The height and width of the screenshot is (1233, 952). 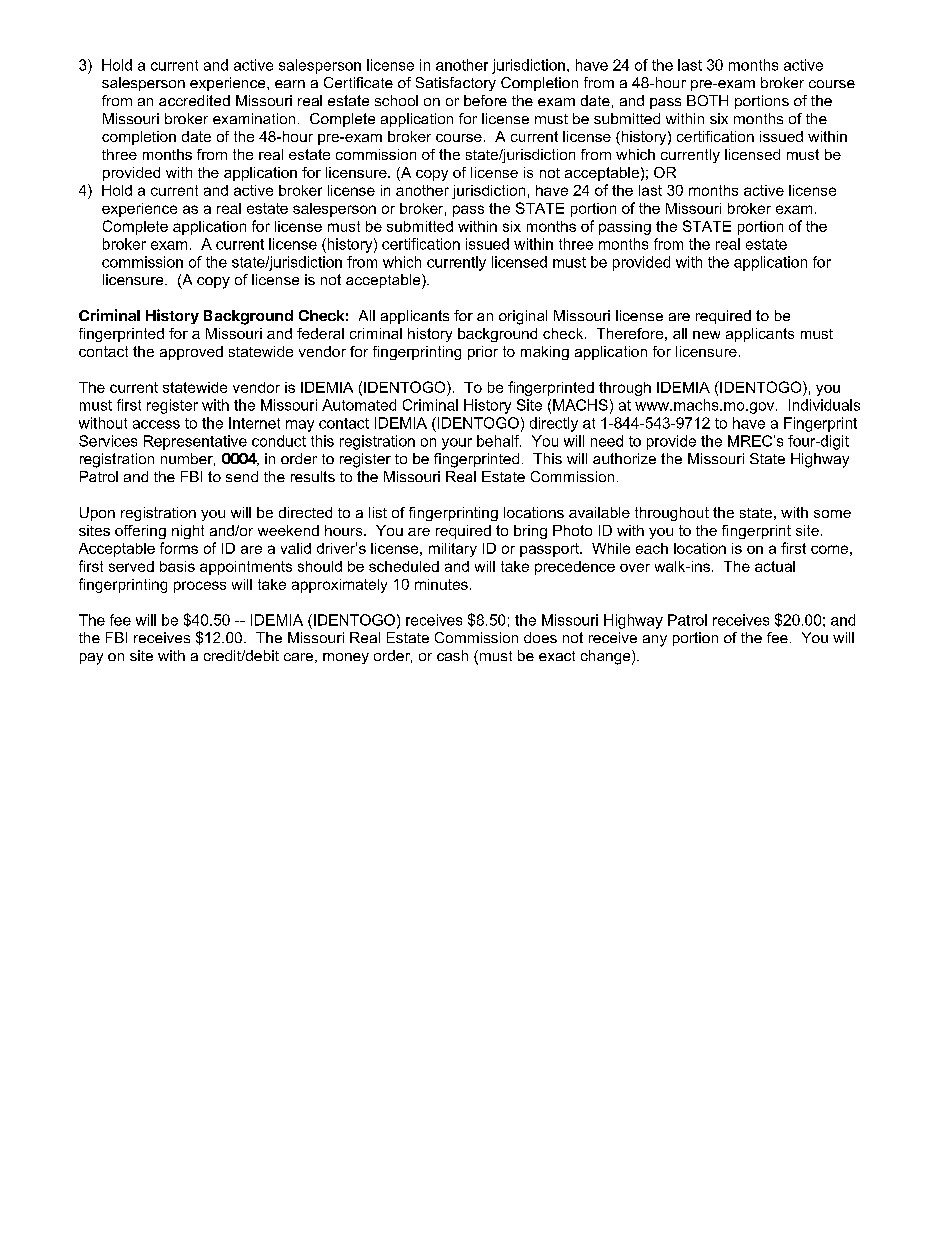 What do you see at coordinates (378, 512) in the screenshot?
I see `list` at bounding box center [378, 512].
